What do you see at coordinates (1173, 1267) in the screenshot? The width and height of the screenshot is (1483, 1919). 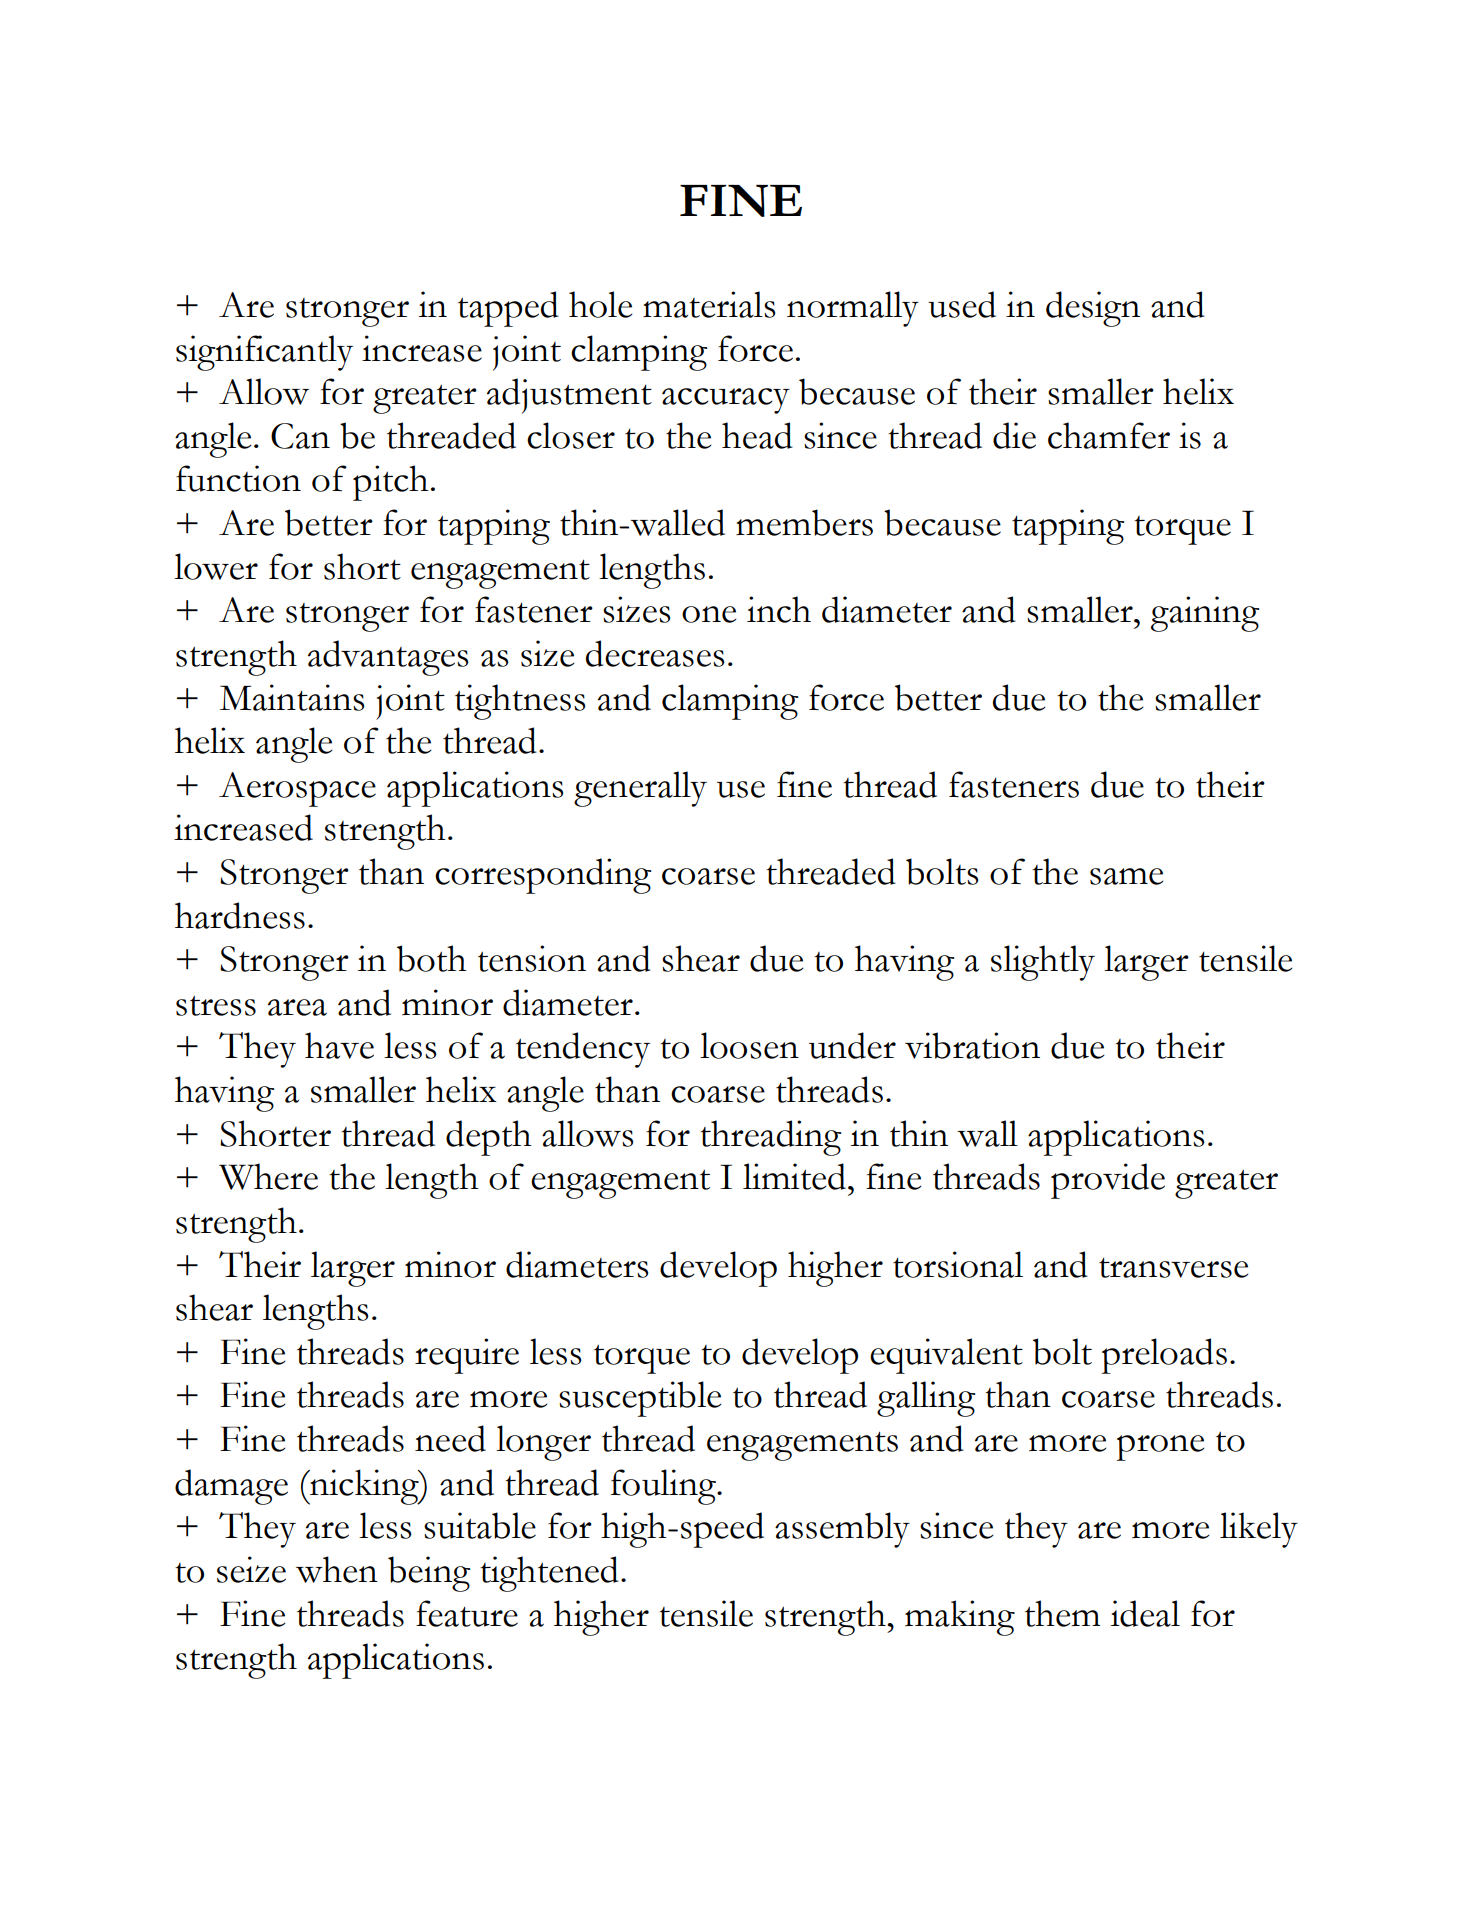 I see `transverse` at bounding box center [1173, 1267].
